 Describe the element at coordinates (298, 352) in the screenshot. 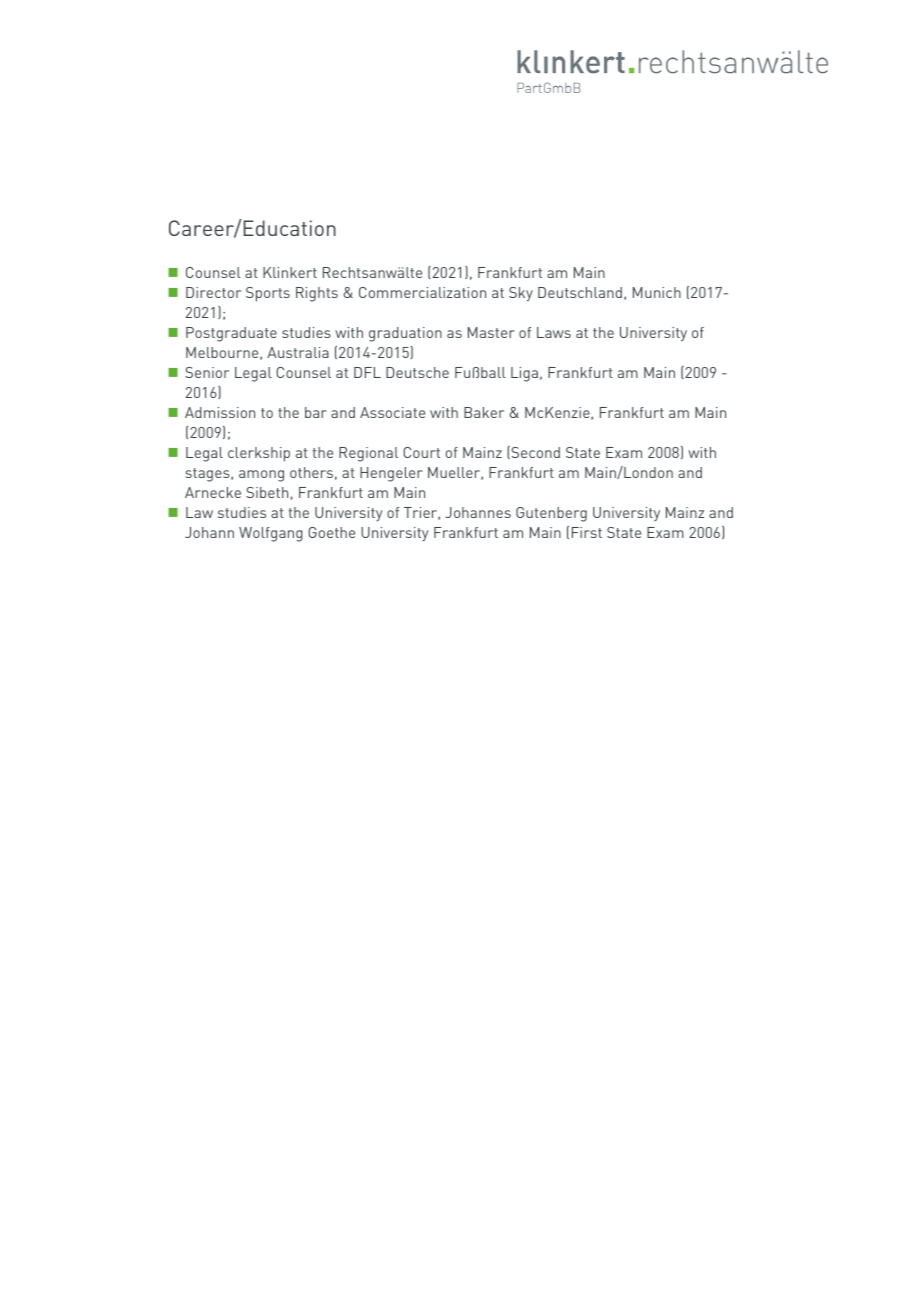

I see `Australia` at that location.
